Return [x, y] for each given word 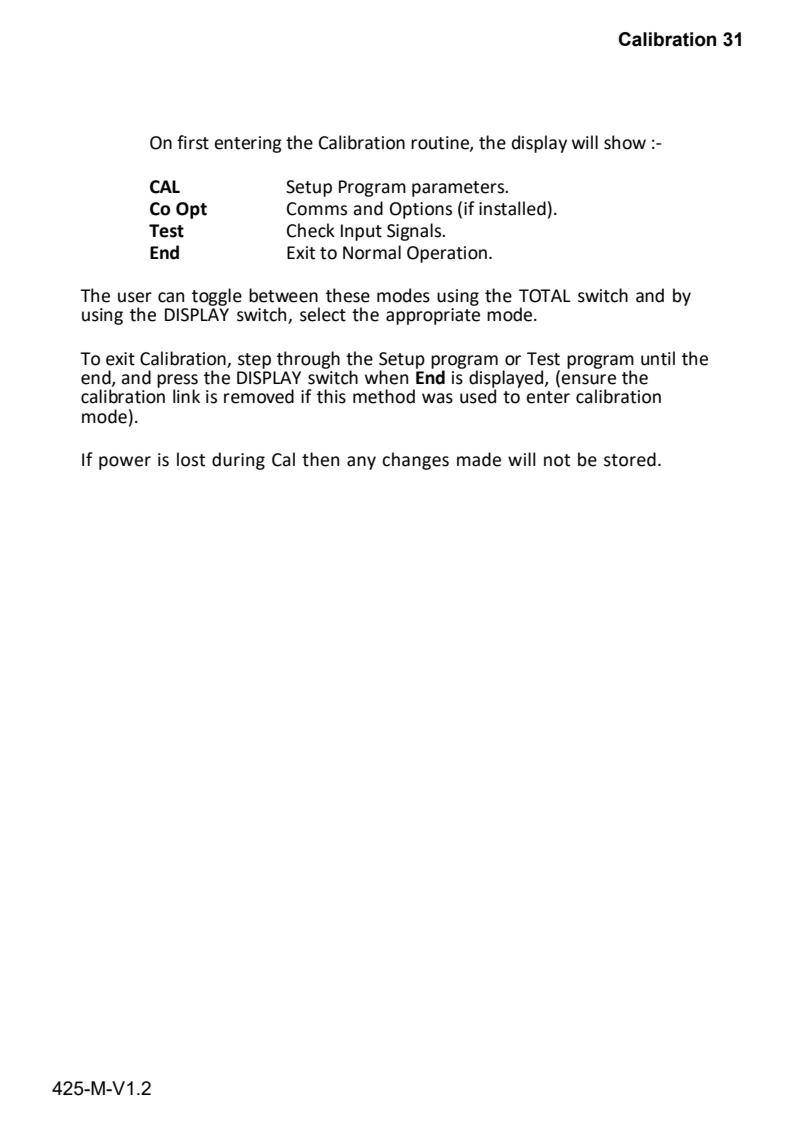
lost [191, 459]
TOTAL [545, 296]
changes [415, 461]
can [171, 297]
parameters [459, 189]
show [625, 142]
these [348, 295]
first [193, 142]
